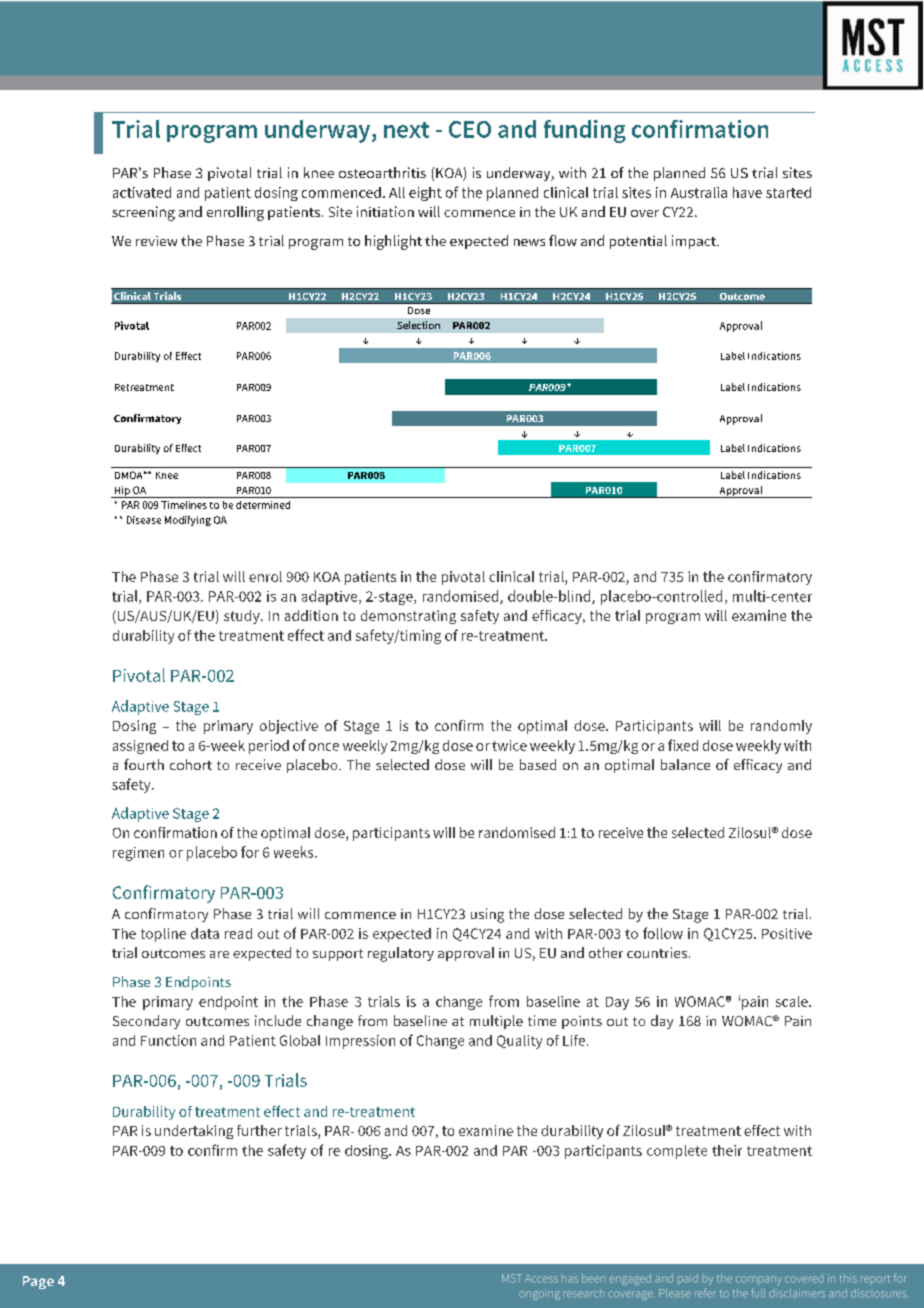  Describe the element at coordinates (699, 192) in the screenshot. I see `Australia` at that location.
